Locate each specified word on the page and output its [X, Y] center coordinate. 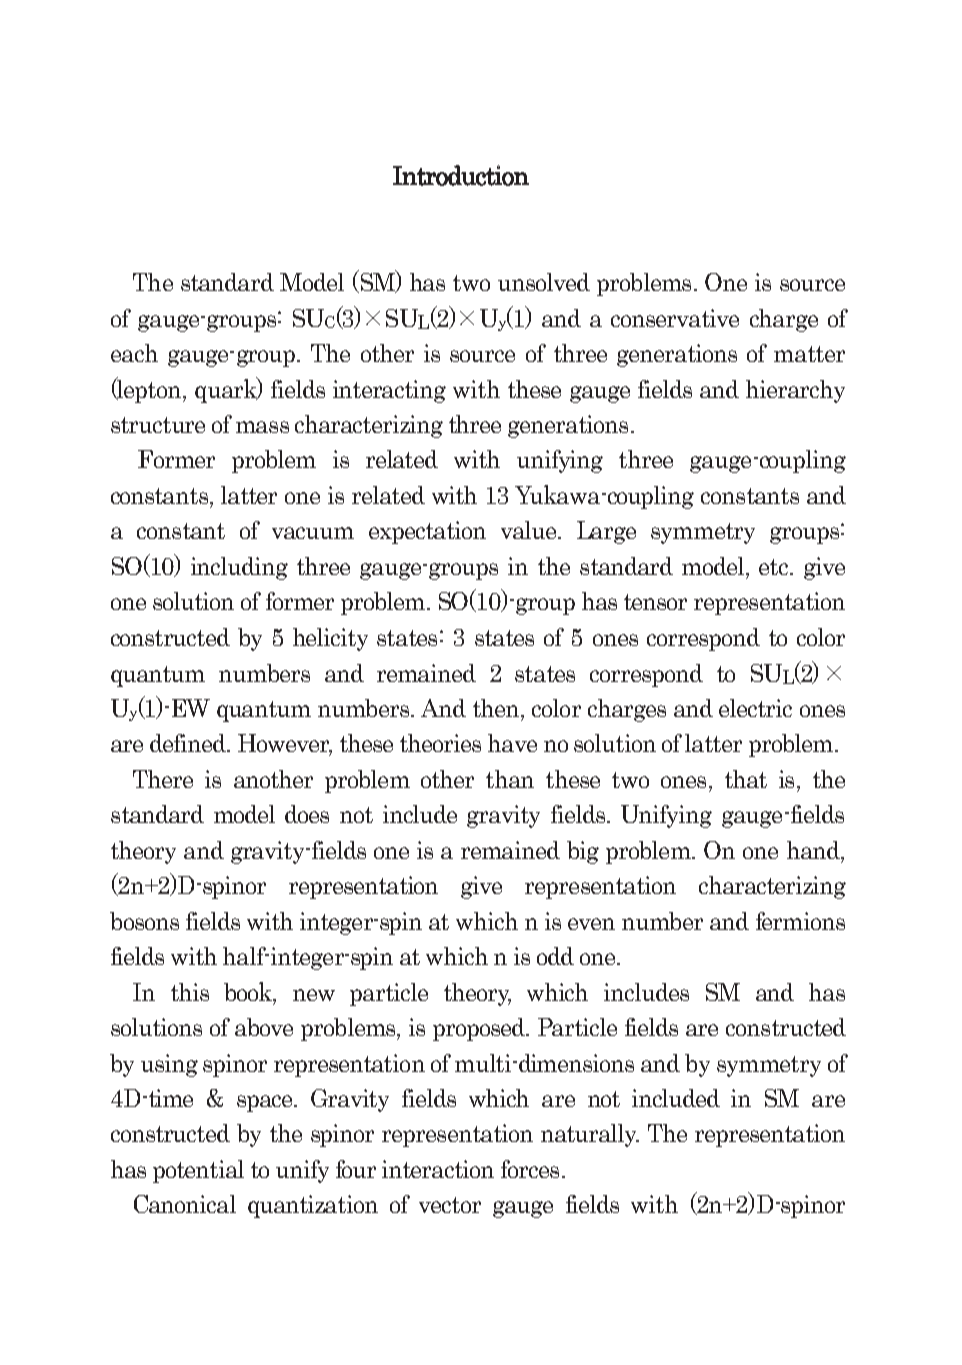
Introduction [461, 175]
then [497, 708]
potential [198, 1171]
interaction [438, 1169]
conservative [675, 318]
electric [755, 708]
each [134, 353]
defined [189, 743]
